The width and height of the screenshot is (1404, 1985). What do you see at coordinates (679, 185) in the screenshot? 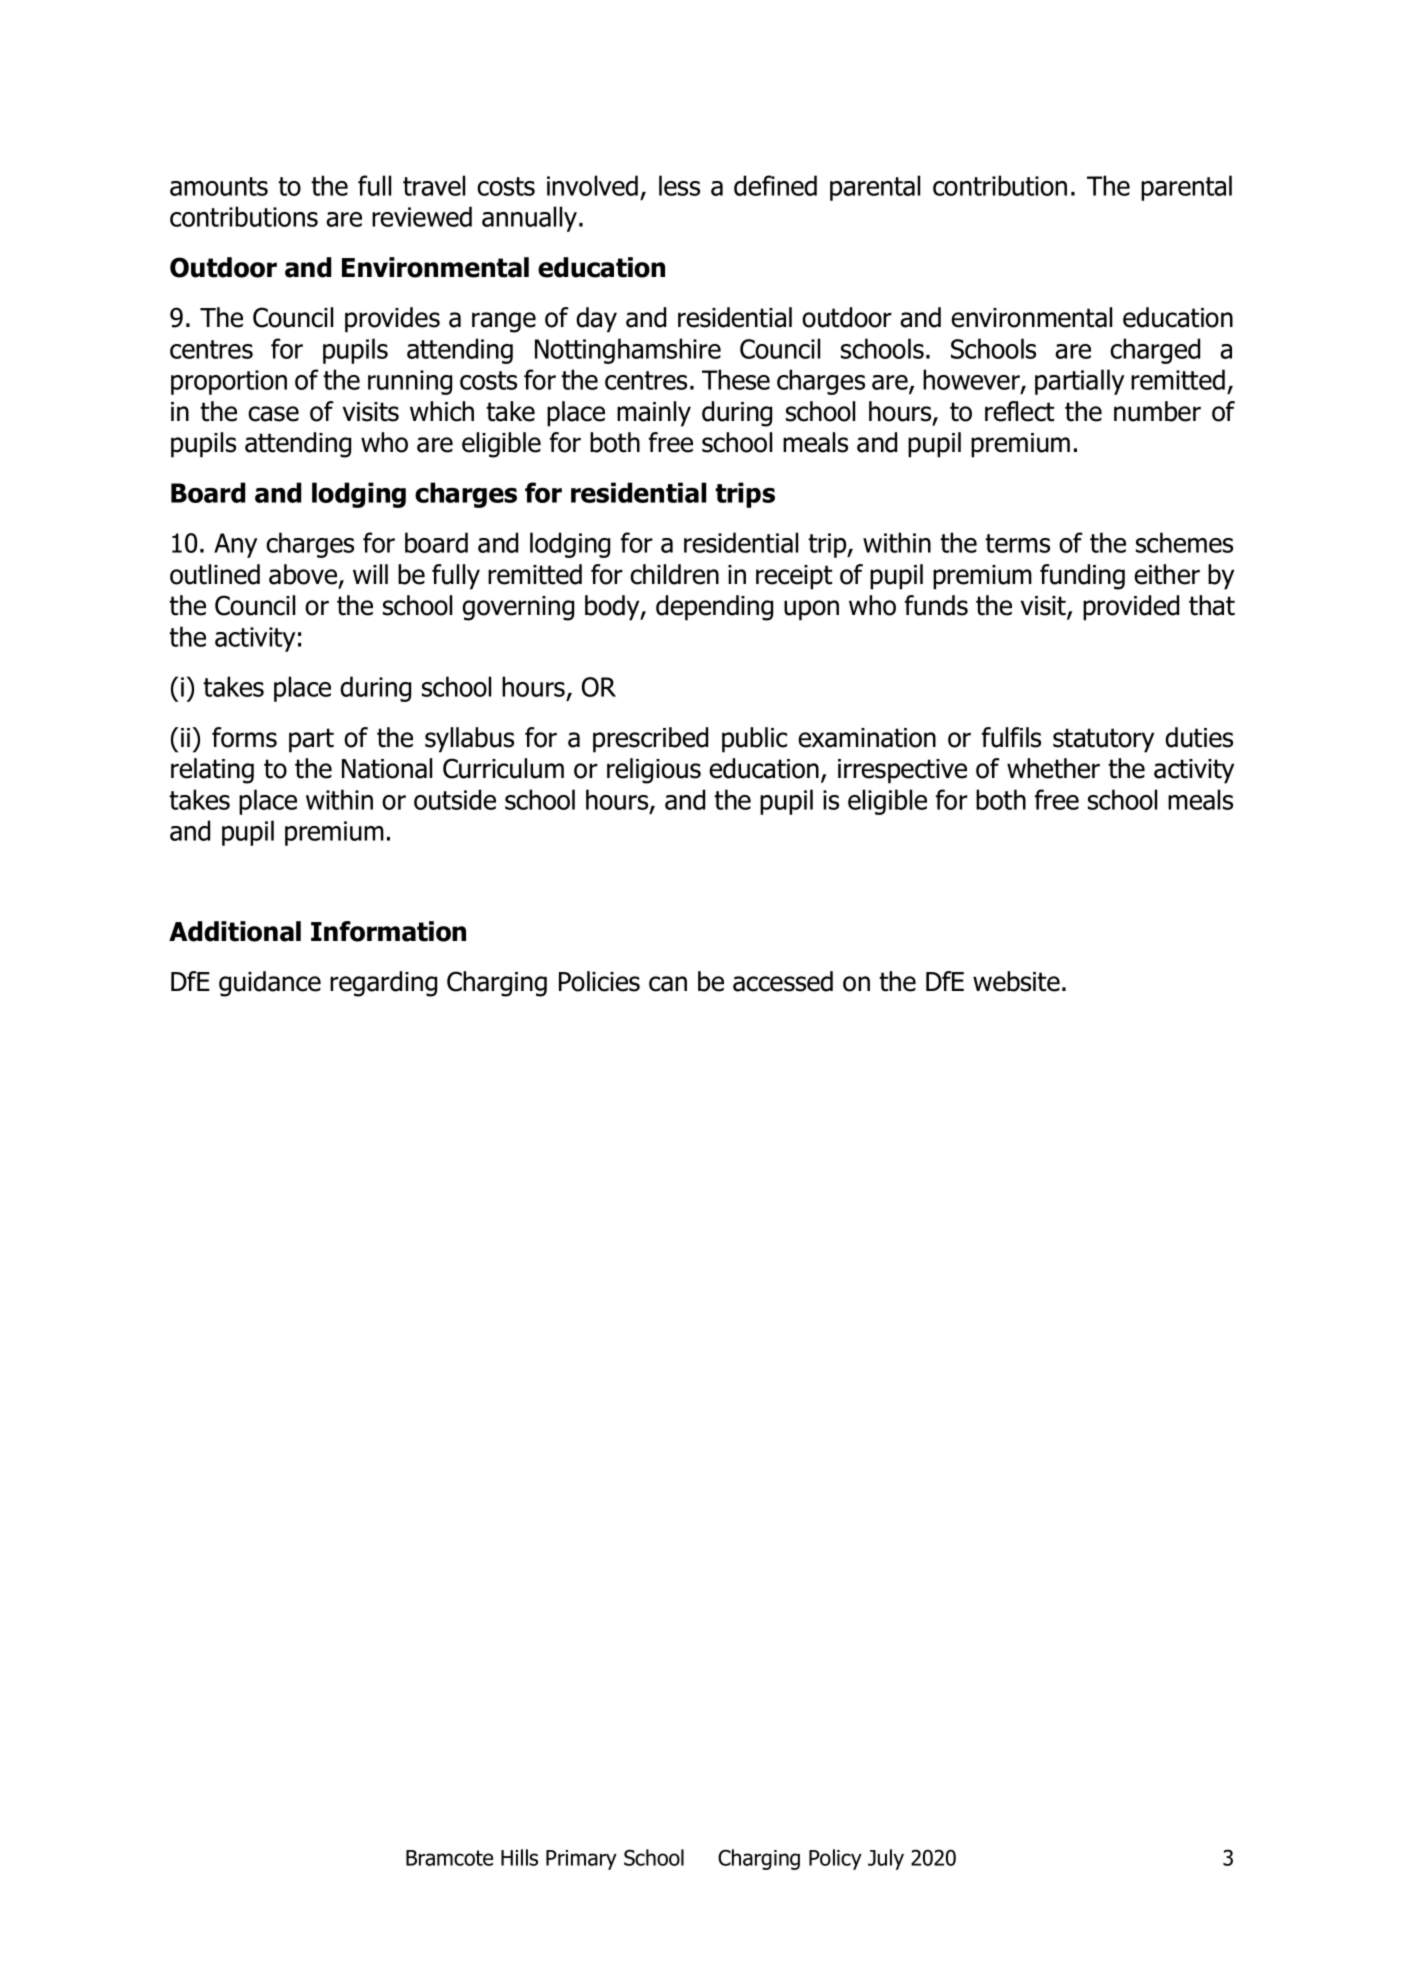
I see `less` at bounding box center [679, 185].
